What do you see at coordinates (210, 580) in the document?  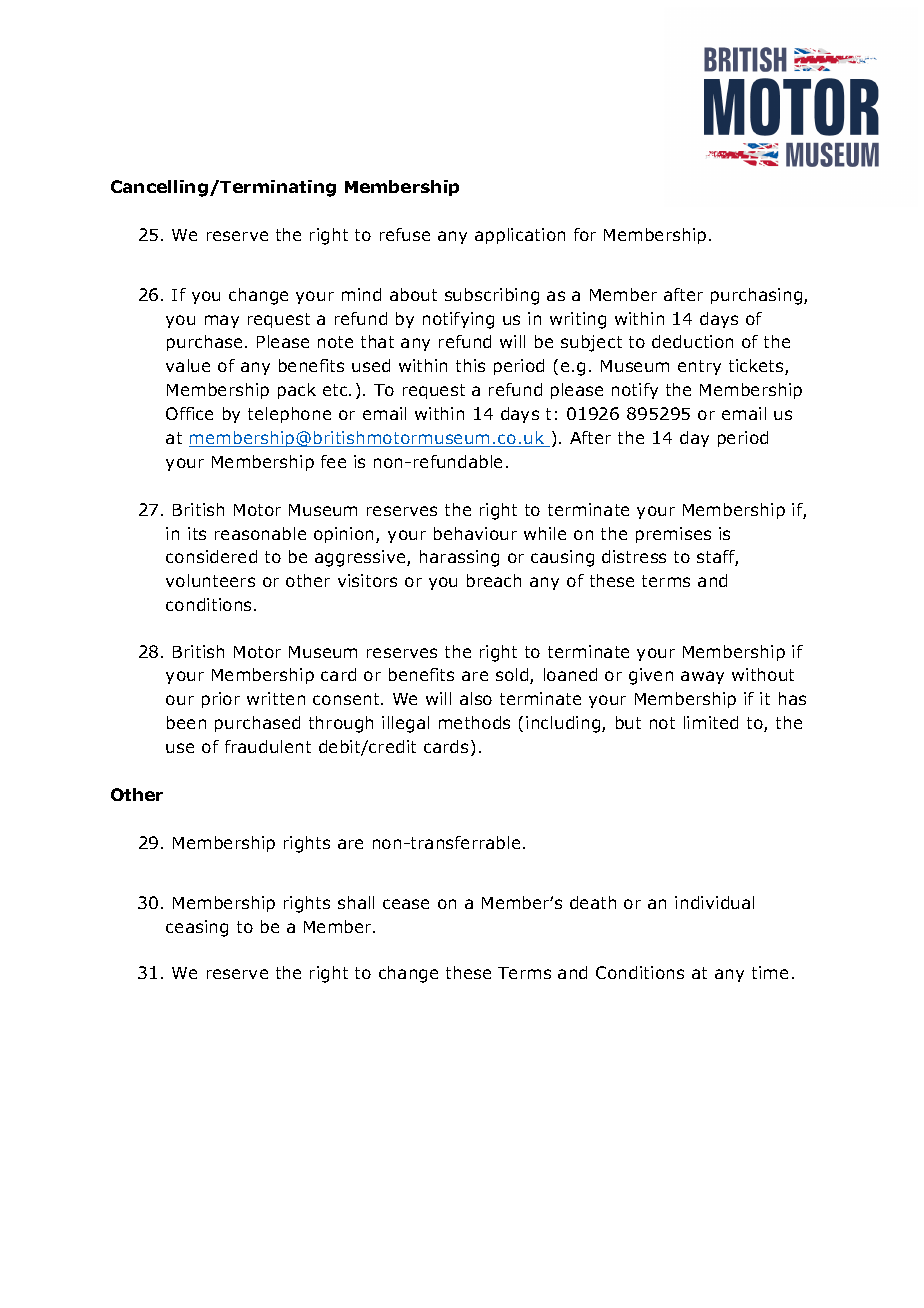 I see `volunteers` at bounding box center [210, 580].
